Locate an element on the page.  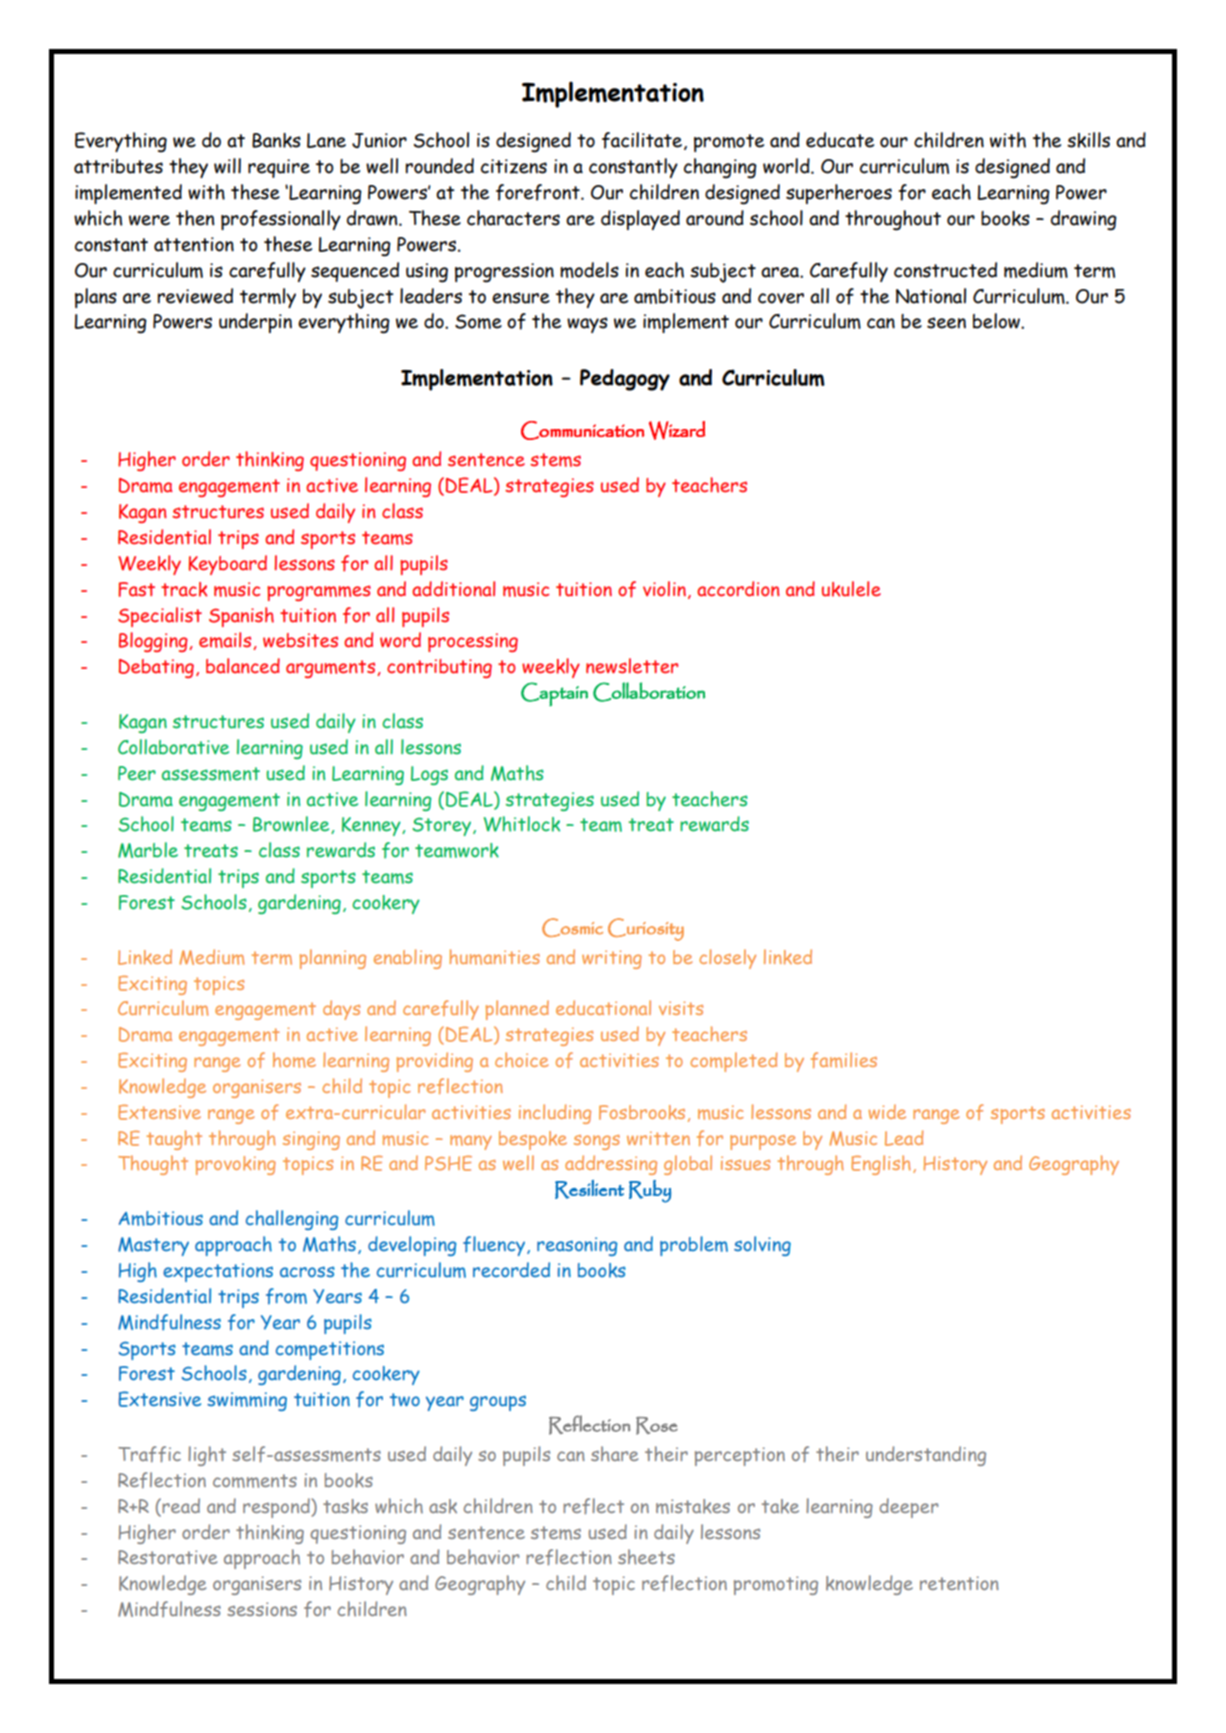
Cosmic is located at coordinates (572, 927).
